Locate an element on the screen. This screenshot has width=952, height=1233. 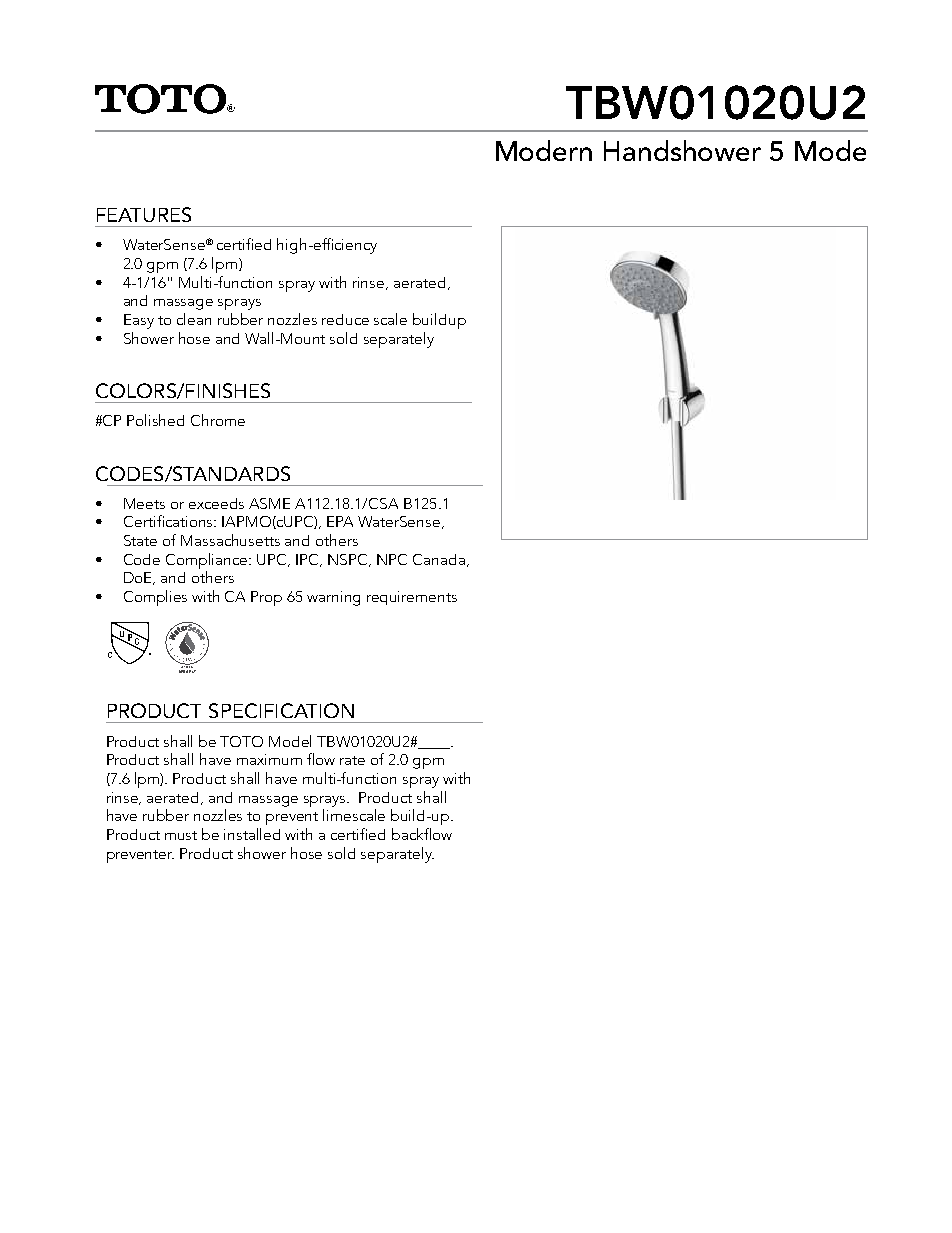
NPC is located at coordinates (392, 559).
